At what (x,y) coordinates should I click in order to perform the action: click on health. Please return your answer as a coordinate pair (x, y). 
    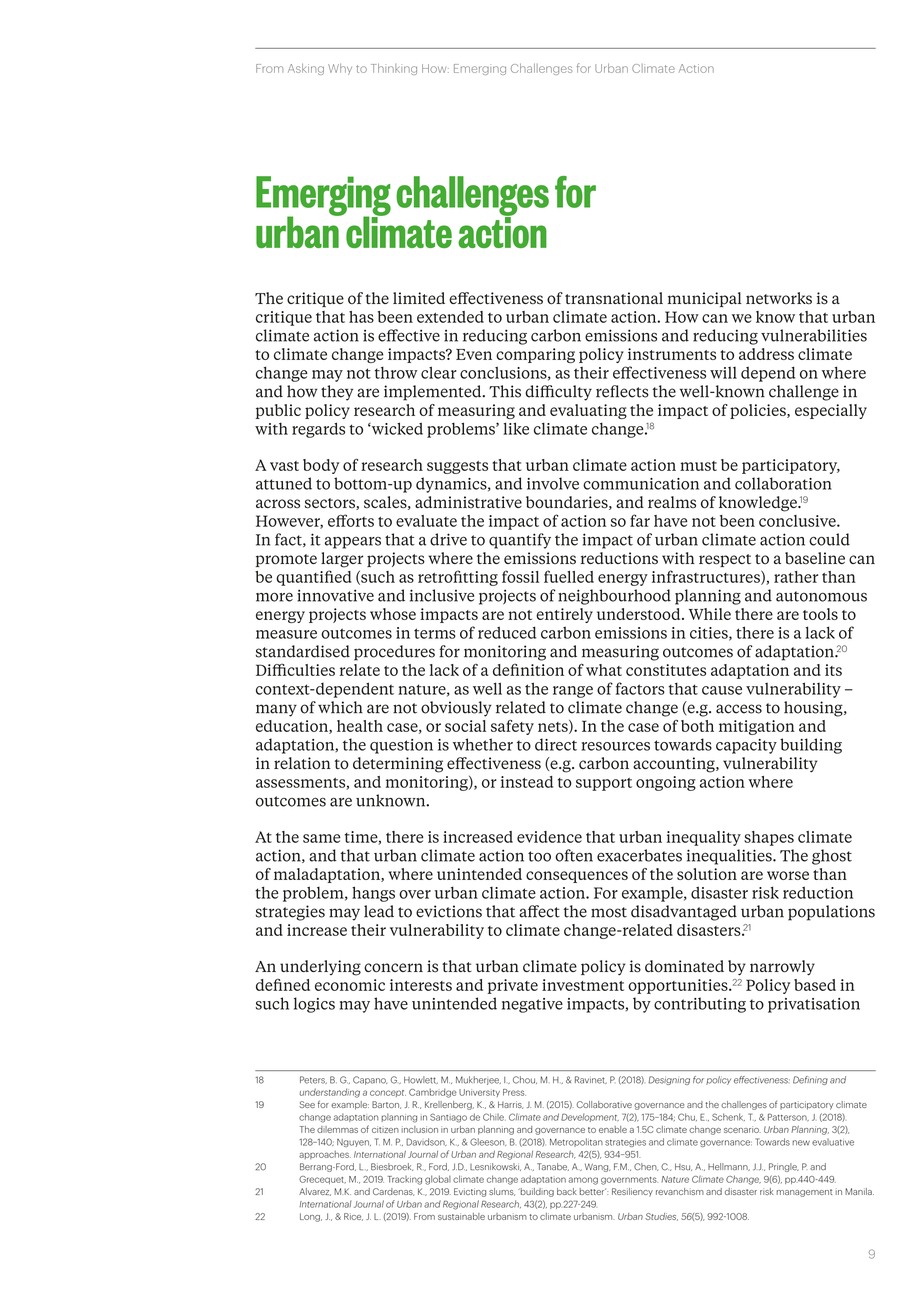
    Looking at the image, I should click on (360, 726).
